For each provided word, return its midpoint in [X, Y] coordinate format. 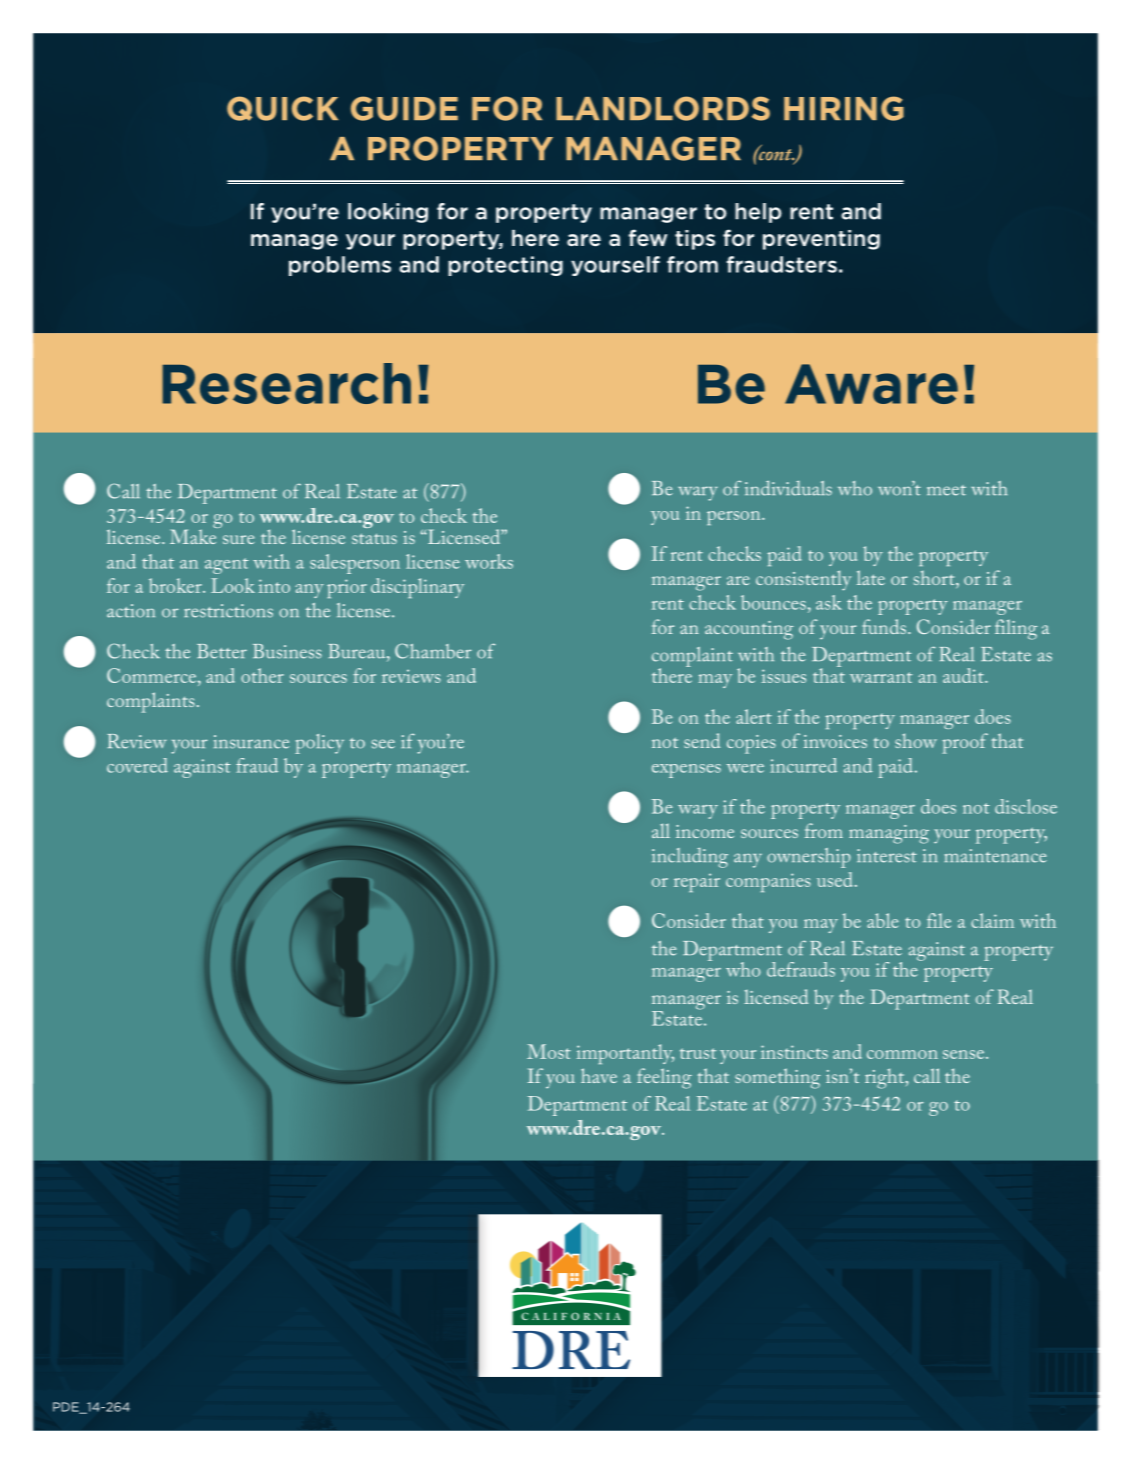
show [916, 740]
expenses [686, 771]
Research [286, 383]
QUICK [282, 108]
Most [549, 1051]
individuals [788, 488]
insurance [251, 742]
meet [946, 490]
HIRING [844, 108]
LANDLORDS [663, 108]
